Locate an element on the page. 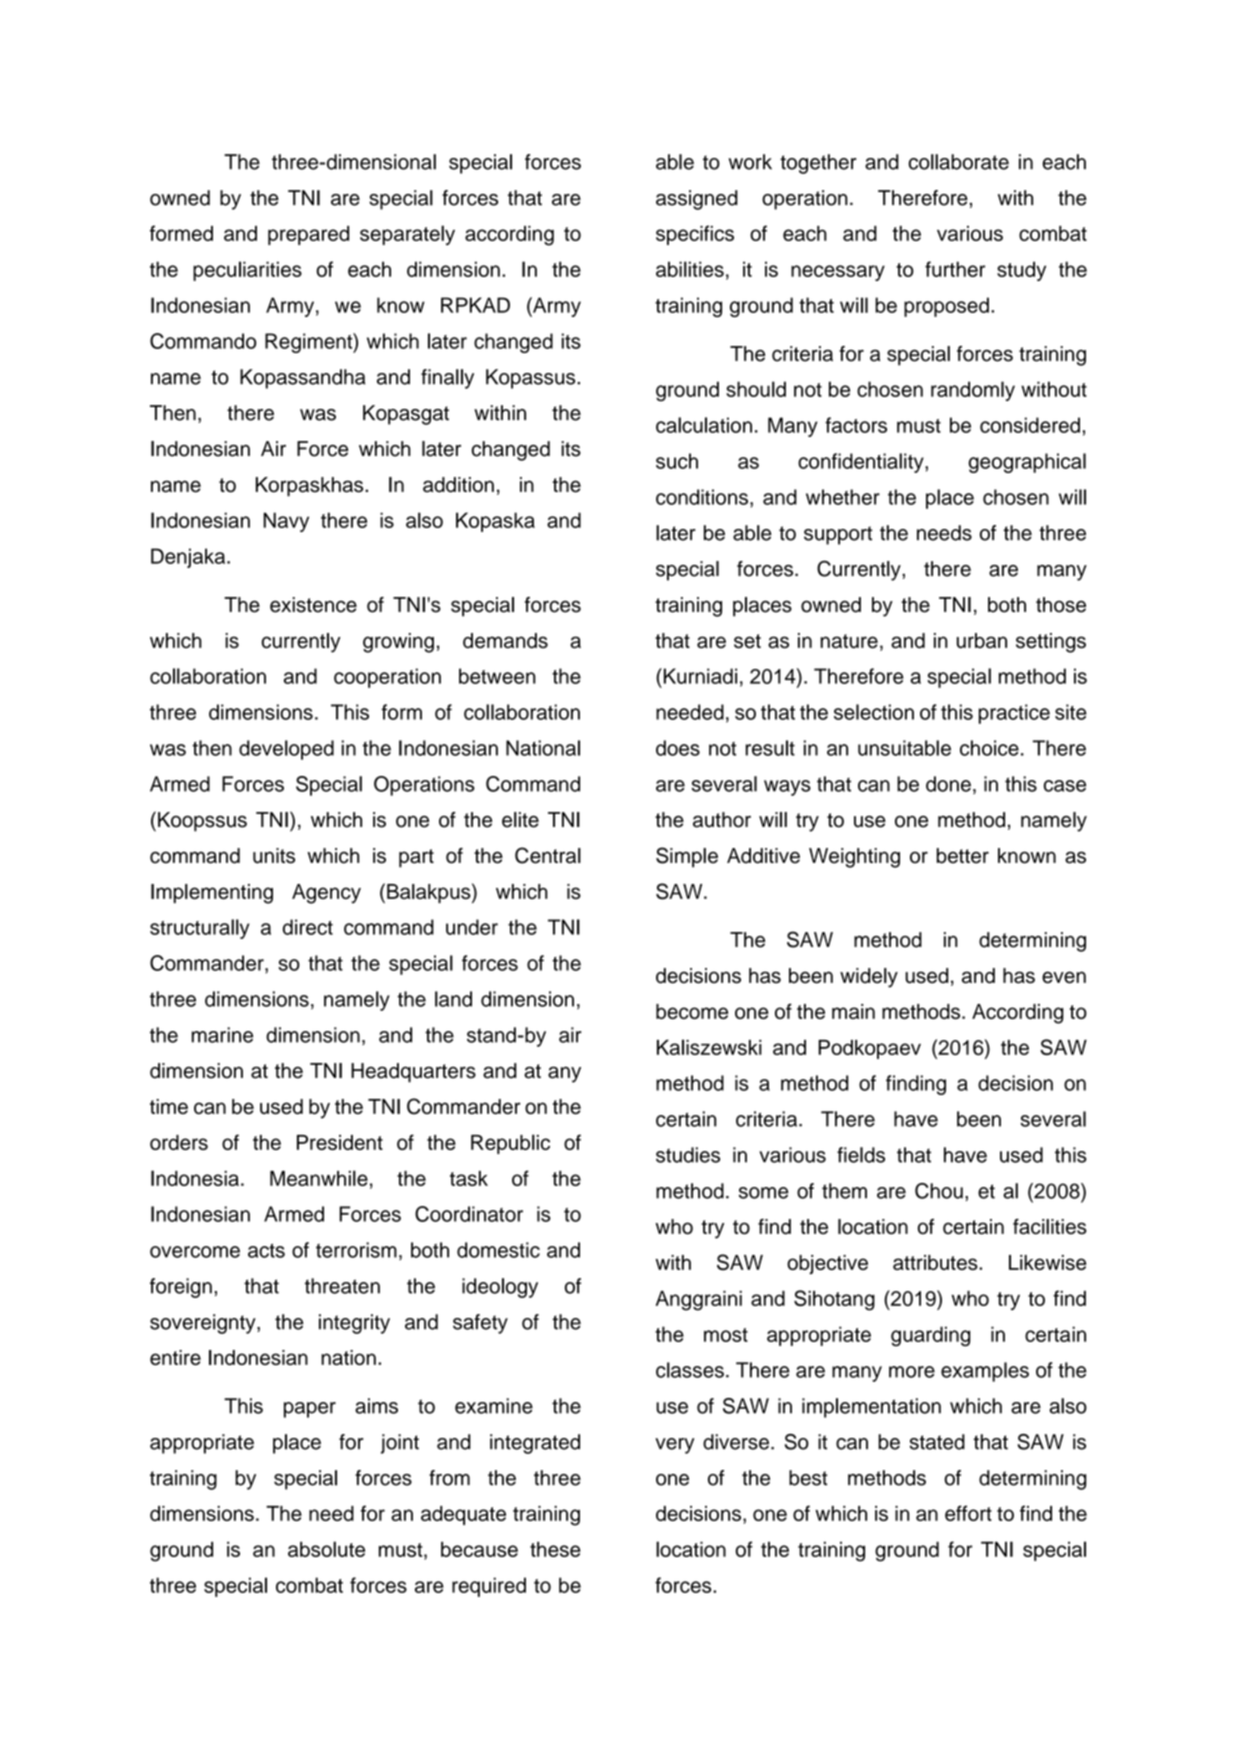 The image size is (1237, 1750). collaborate is located at coordinates (959, 162).
